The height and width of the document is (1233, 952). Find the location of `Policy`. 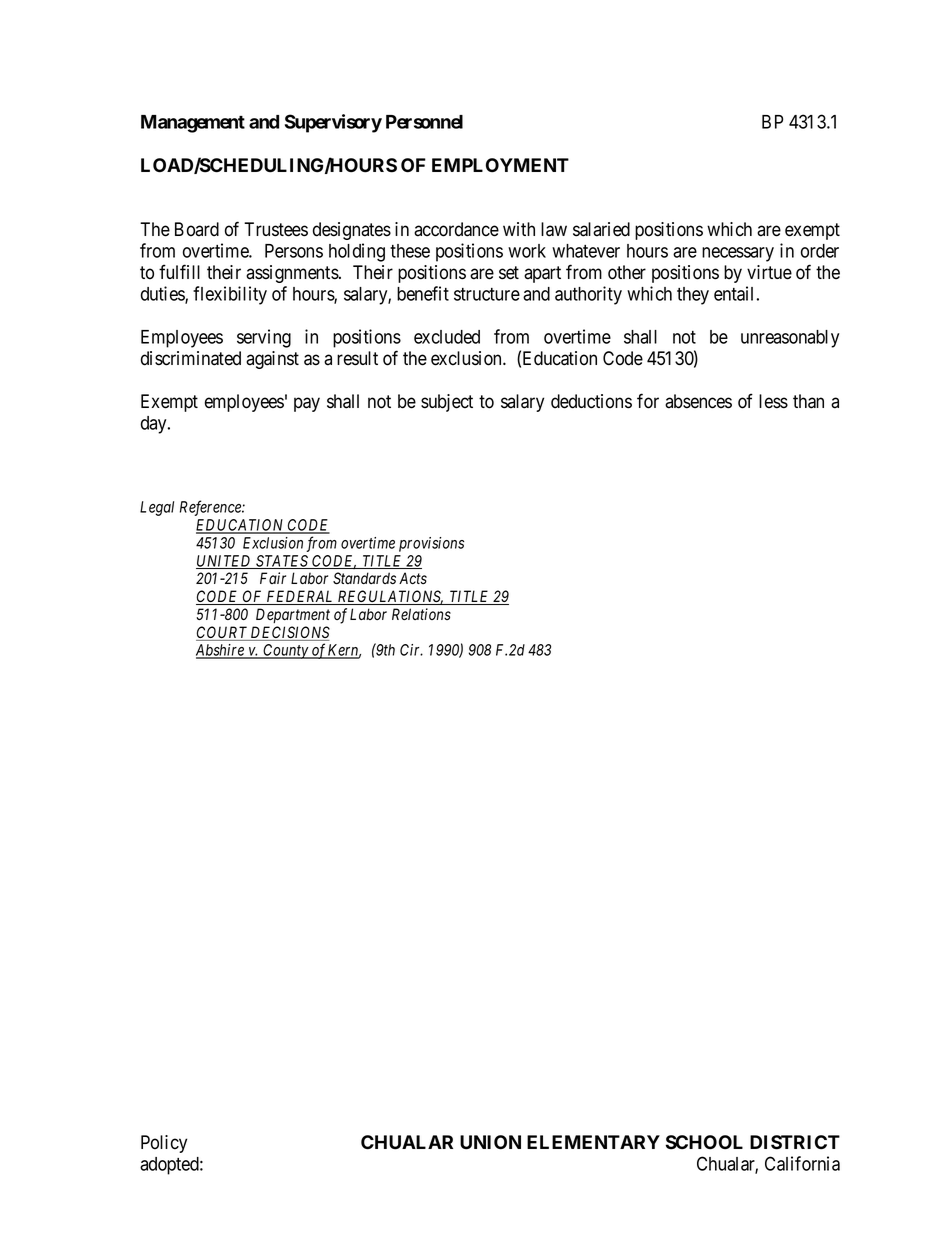

Policy is located at coordinates (164, 1144).
